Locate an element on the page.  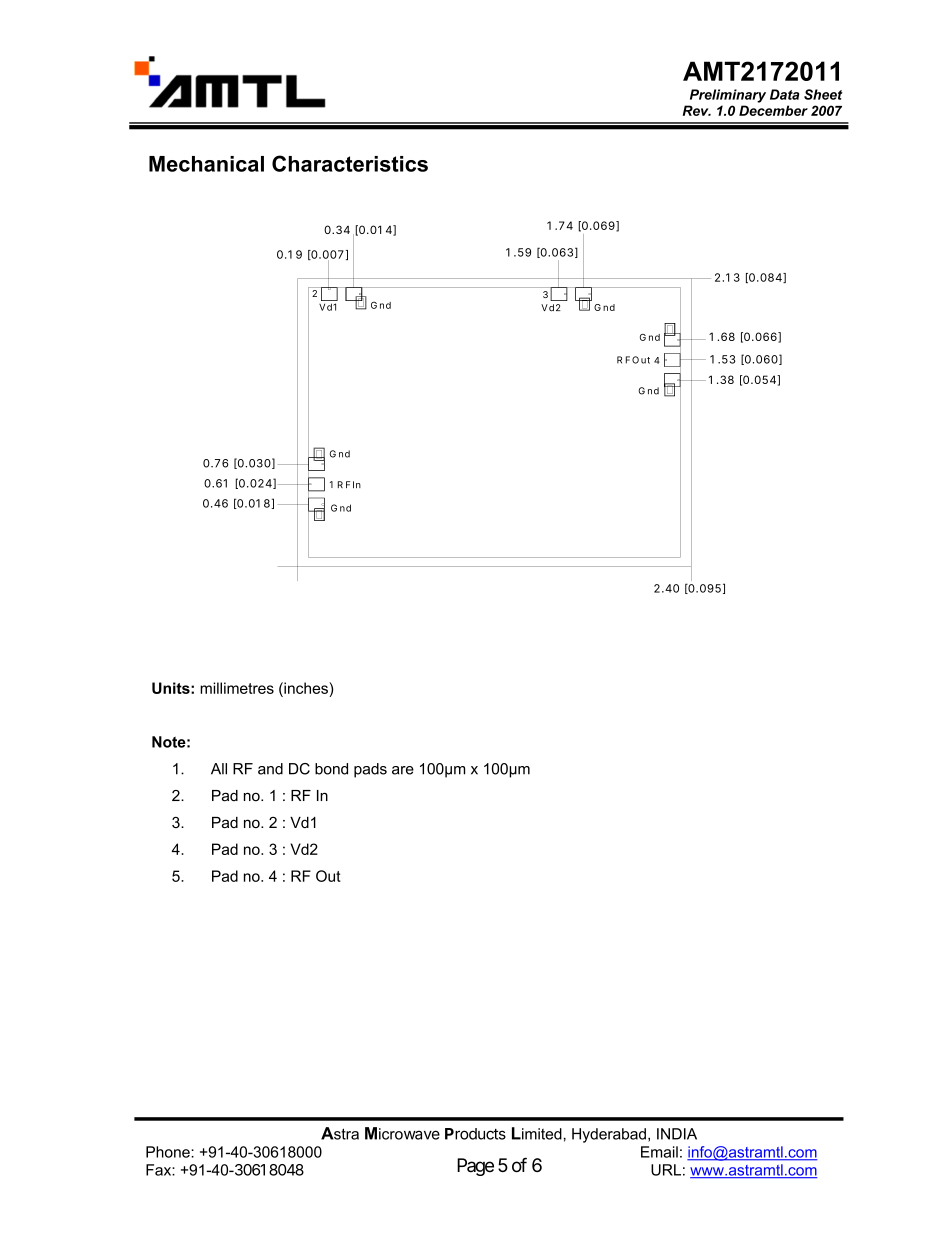
Mechanical is located at coordinates (206, 164).
